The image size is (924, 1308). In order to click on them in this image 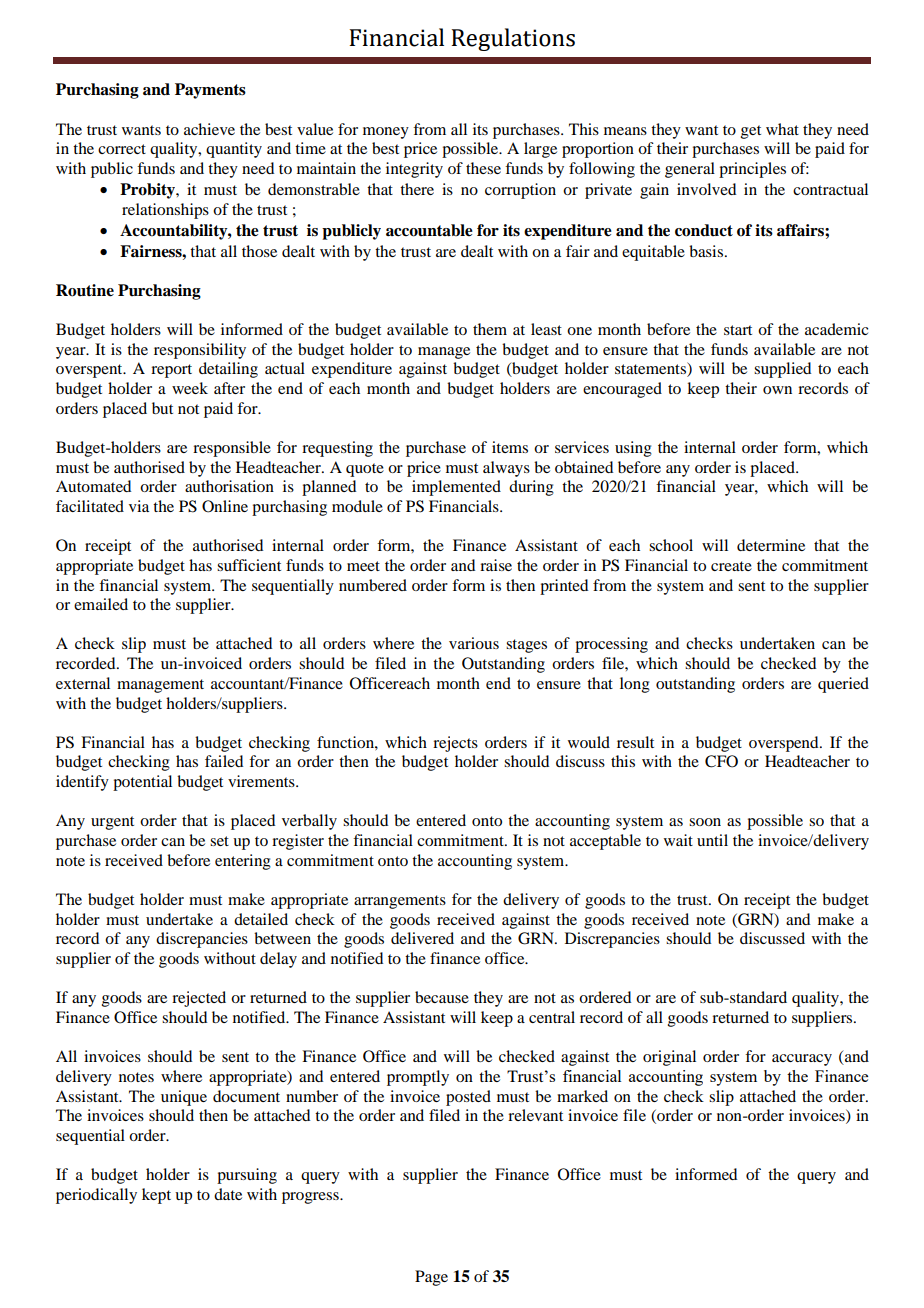, I will do `click(490, 329)`.
